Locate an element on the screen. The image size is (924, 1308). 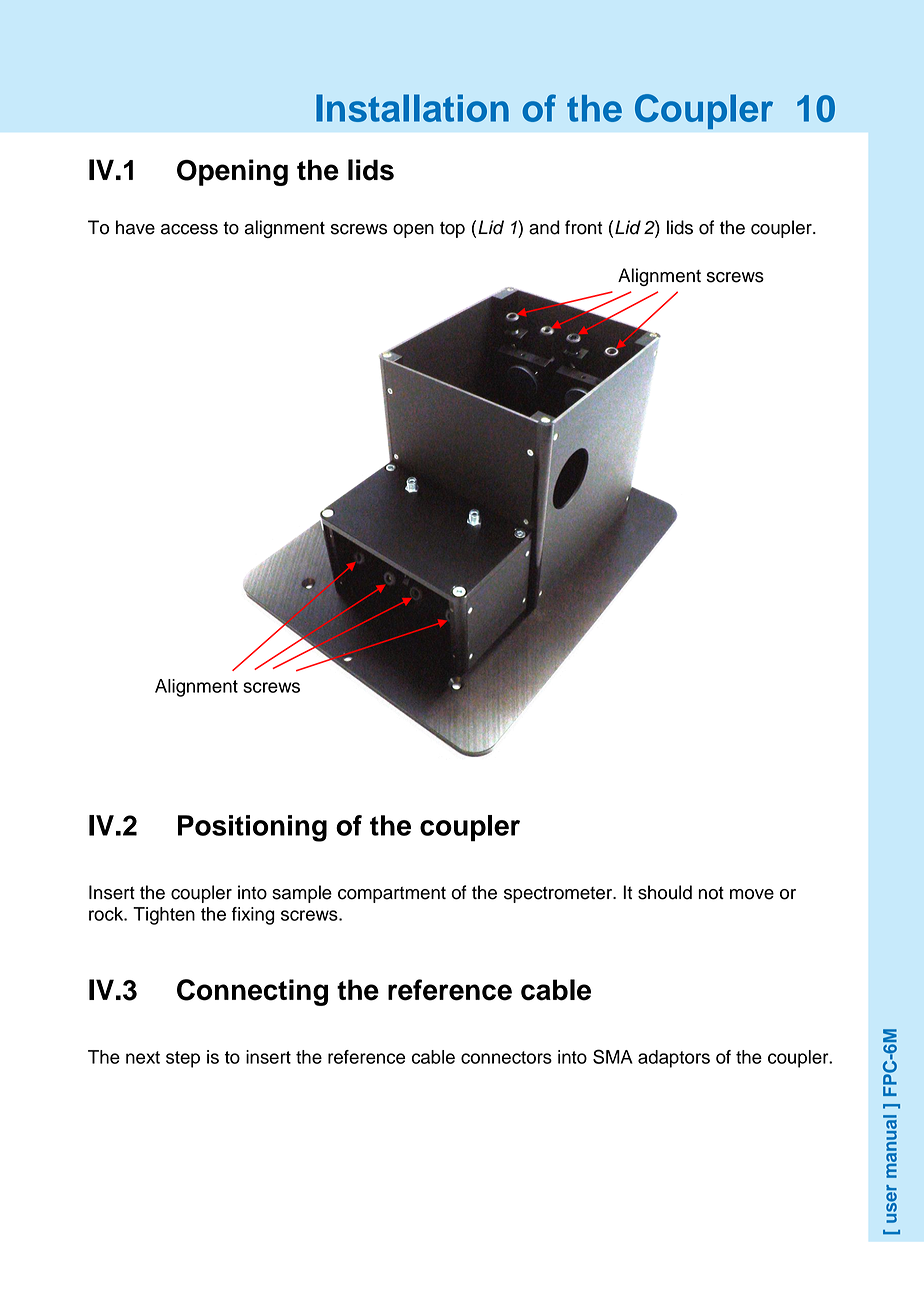
compartment is located at coordinates (392, 895).
